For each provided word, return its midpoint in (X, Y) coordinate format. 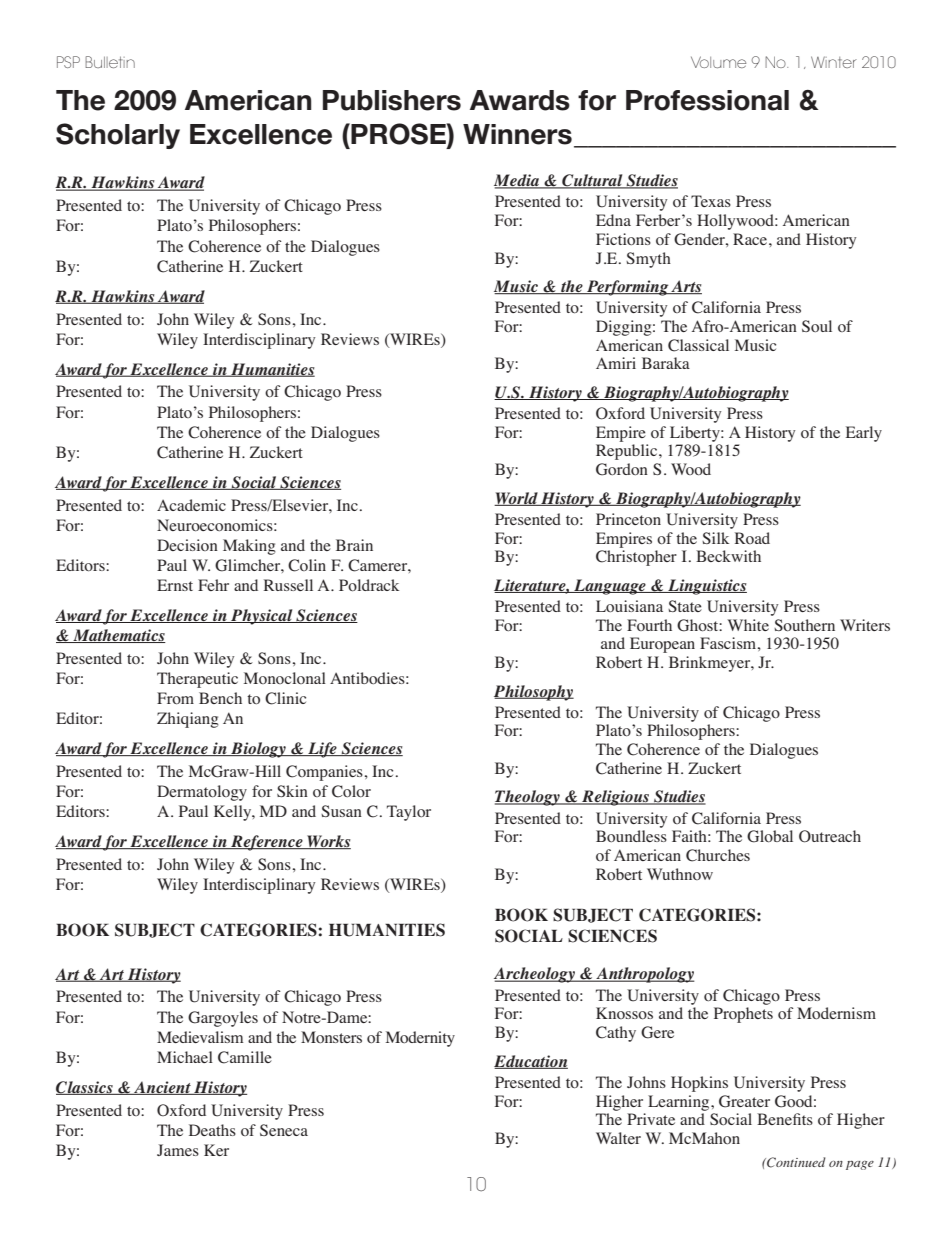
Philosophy (534, 693)
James (178, 1150)
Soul (817, 326)
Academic (191, 505)
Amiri (616, 363)
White (748, 625)
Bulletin (110, 62)
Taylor (409, 813)
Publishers (392, 100)
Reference (267, 843)
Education (531, 1062)
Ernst (175, 585)
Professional (707, 100)
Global (770, 836)
